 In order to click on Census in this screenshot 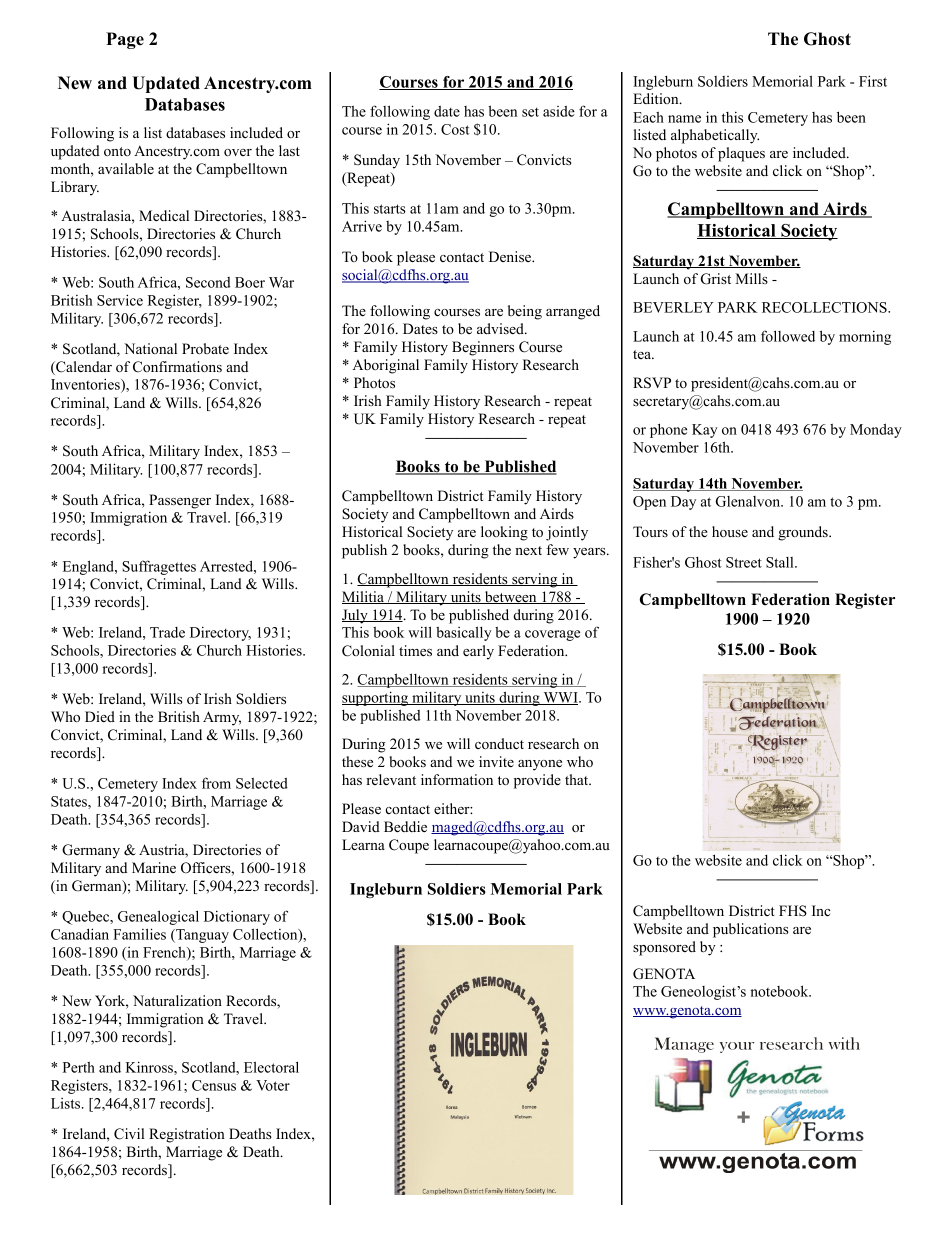, I will do `click(214, 1085)`.
